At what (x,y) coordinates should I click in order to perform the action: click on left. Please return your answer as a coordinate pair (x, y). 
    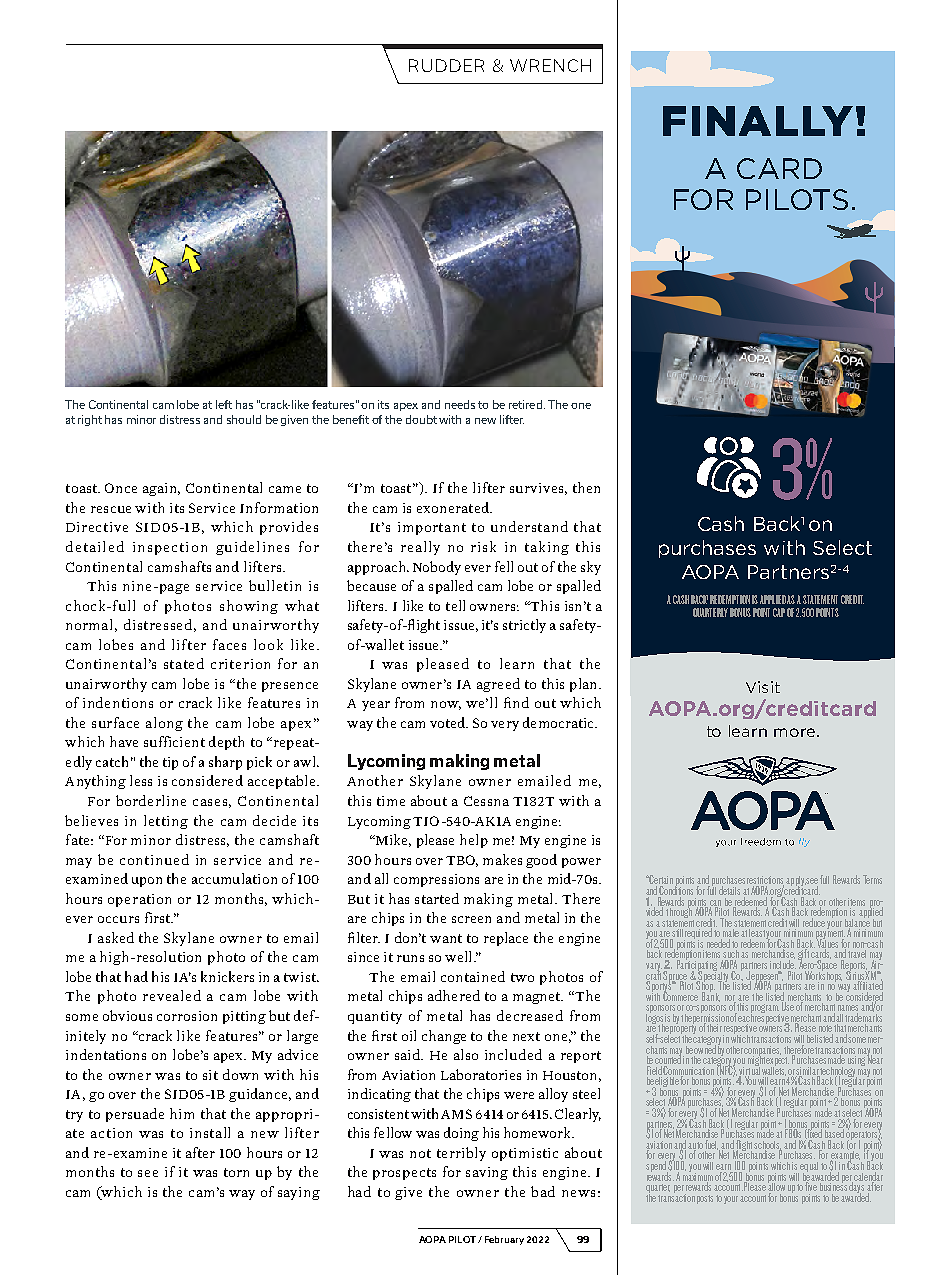
    Looking at the image, I should click on (224, 404).
